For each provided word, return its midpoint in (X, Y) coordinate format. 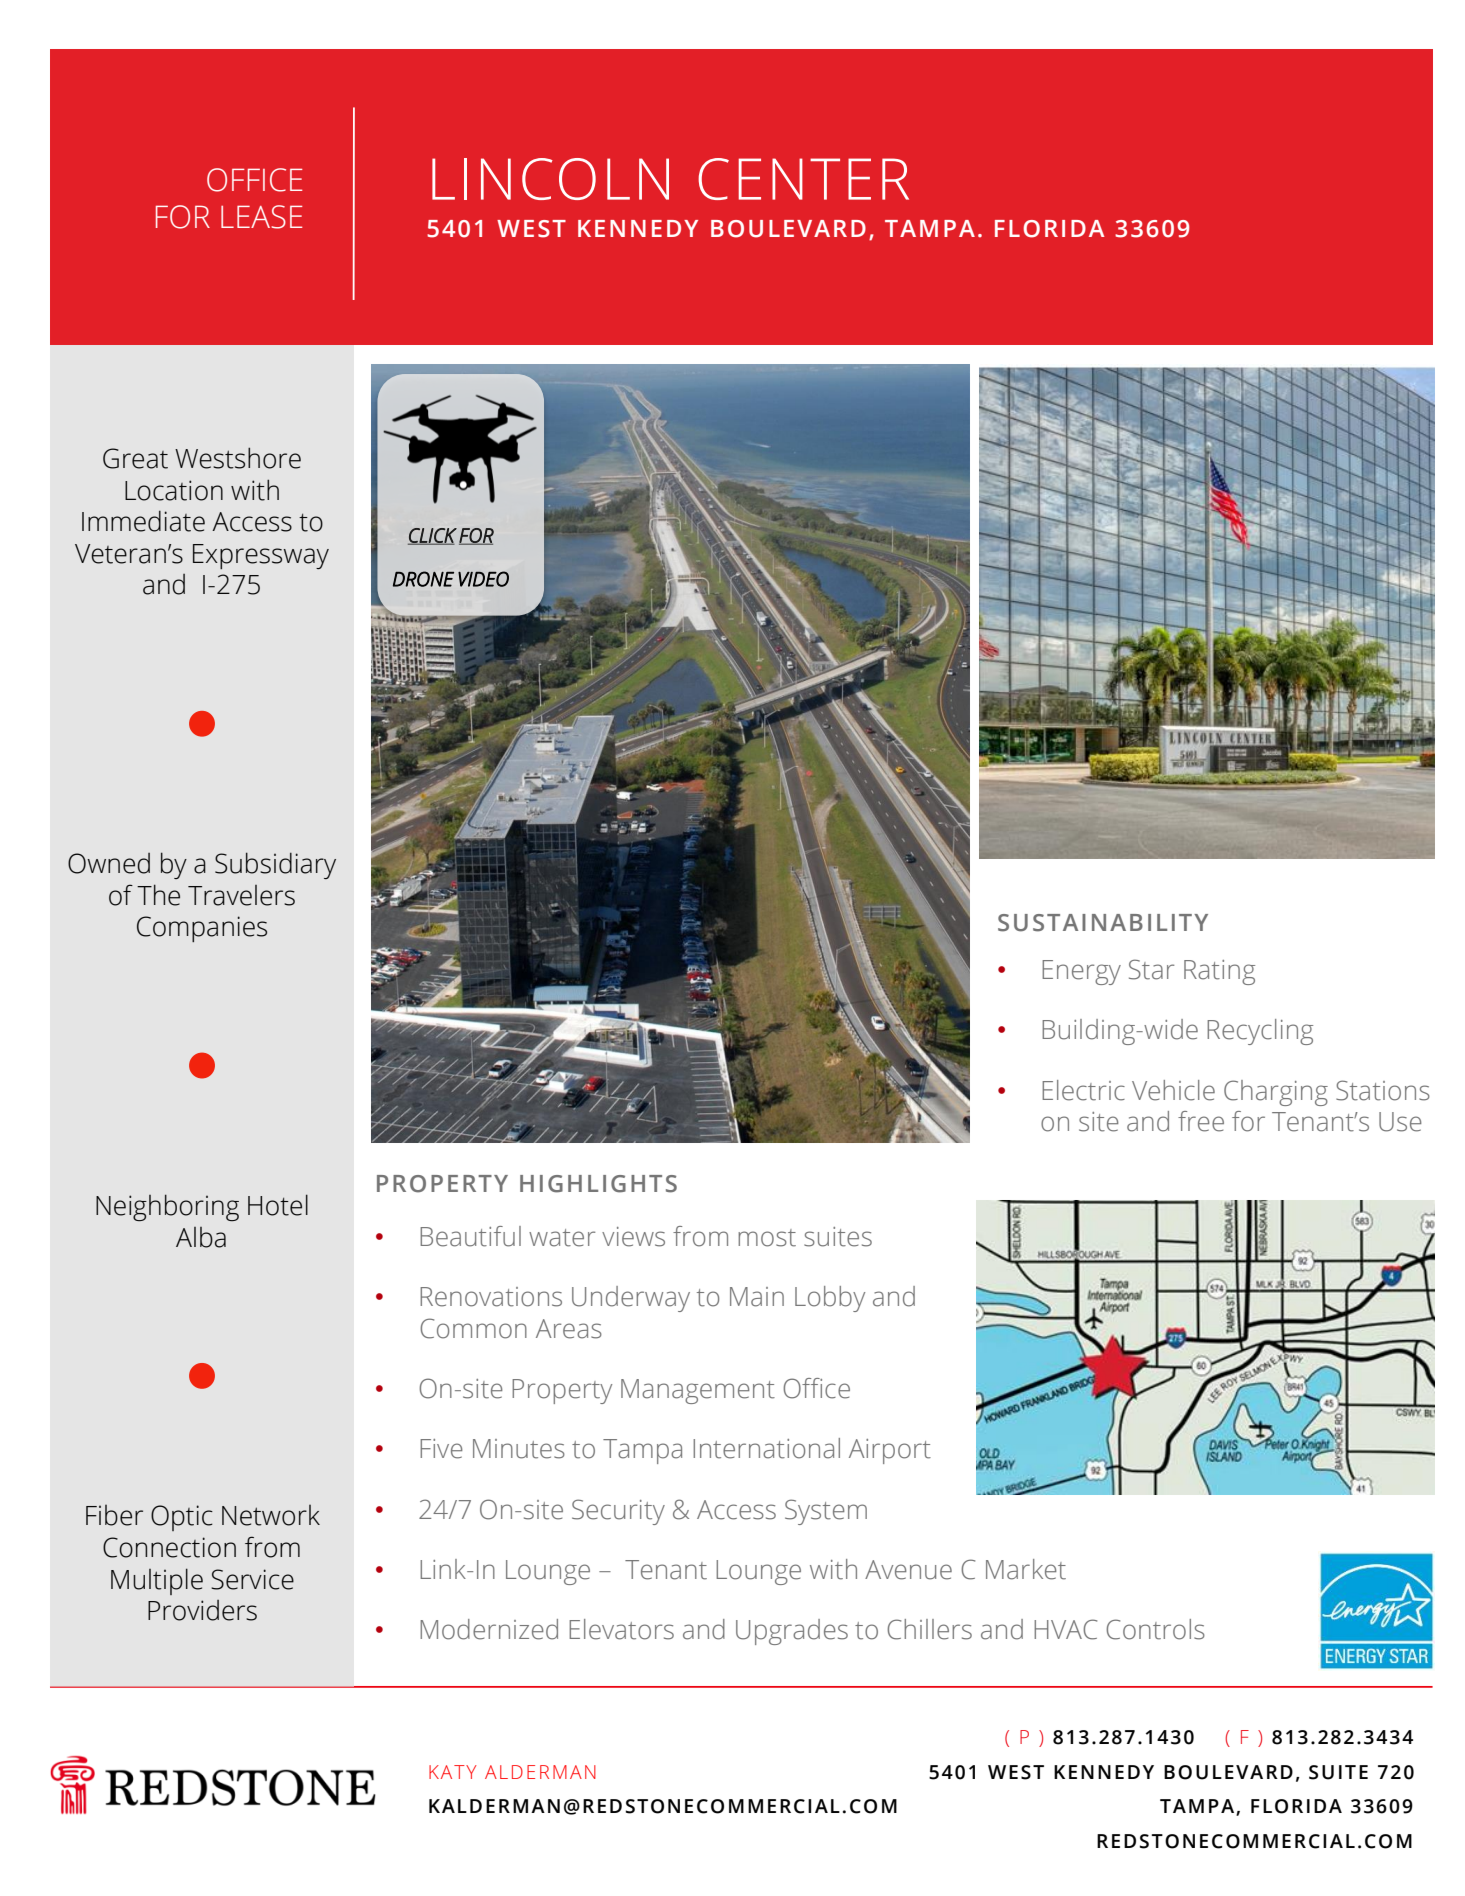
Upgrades (792, 1632)
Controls (1155, 1629)
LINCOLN (550, 179)
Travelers (241, 895)
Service (252, 1579)
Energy (1081, 972)
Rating (1219, 972)
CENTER (803, 179)
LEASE (261, 217)
